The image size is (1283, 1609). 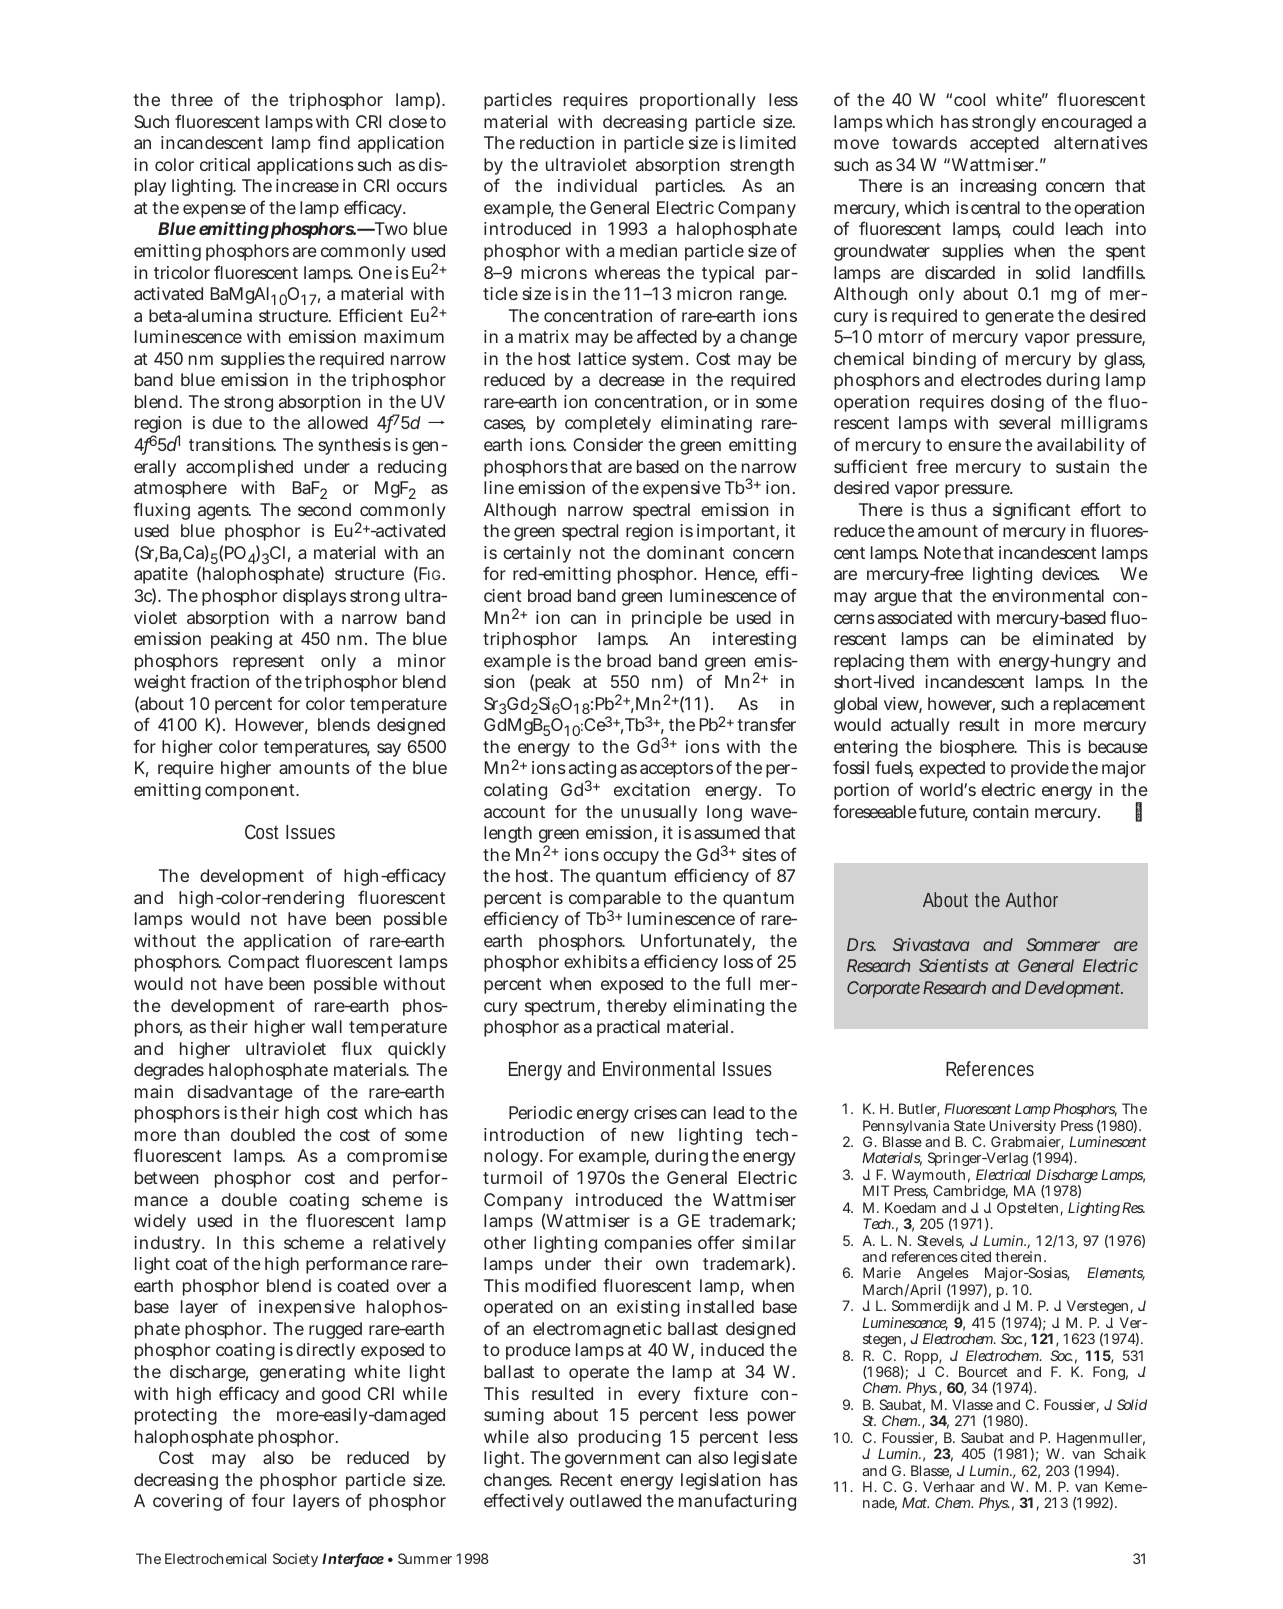 What do you see at coordinates (628, 1028) in the screenshot?
I see `practical` at bounding box center [628, 1028].
